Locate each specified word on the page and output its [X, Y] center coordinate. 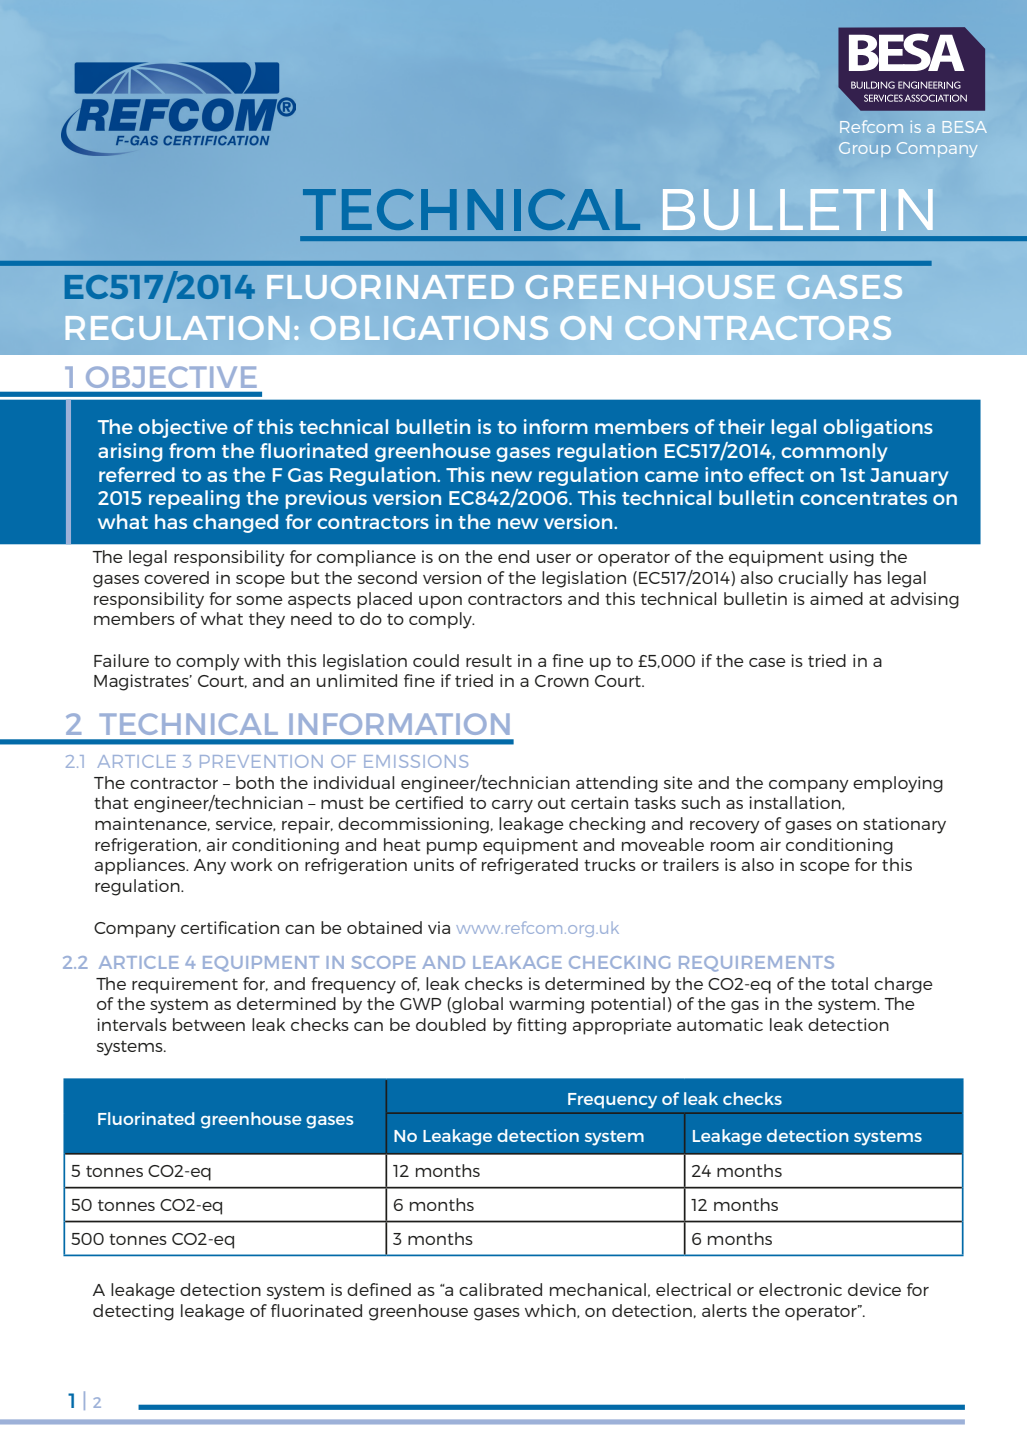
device [874, 1289]
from [192, 450]
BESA [965, 127]
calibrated [500, 1289]
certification [230, 927]
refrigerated [530, 866]
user [554, 558]
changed [235, 523]
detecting [133, 1312]
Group [864, 149]
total [849, 983]
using [852, 558]
